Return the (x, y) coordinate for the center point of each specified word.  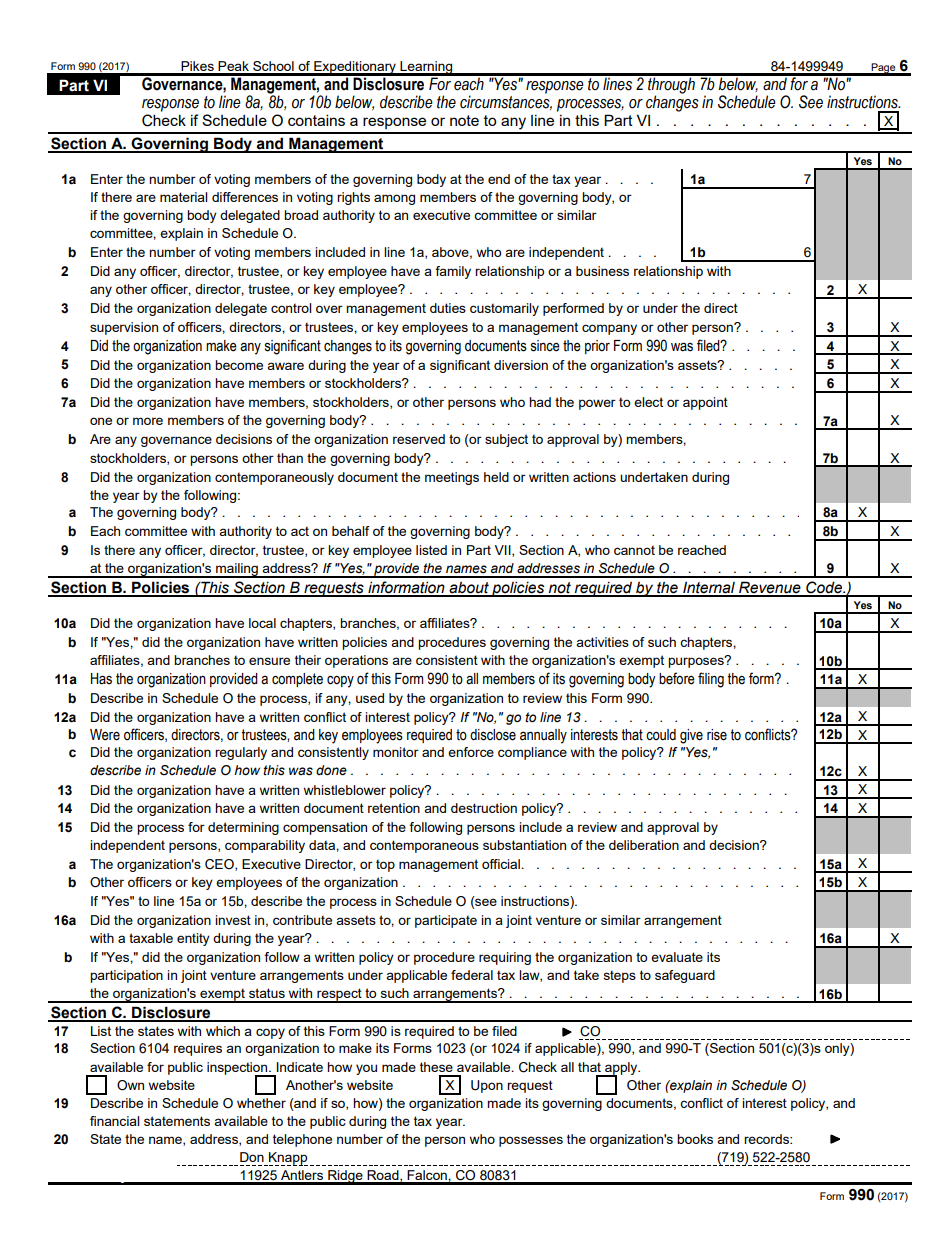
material (184, 197)
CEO (220, 865)
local (262, 623)
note (464, 120)
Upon (487, 1086)
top (385, 865)
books (695, 1139)
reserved (419, 439)
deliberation (644, 845)
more (148, 421)
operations (356, 661)
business (602, 271)
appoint (705, 403)
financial (115, 1121)
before (677, 678)
